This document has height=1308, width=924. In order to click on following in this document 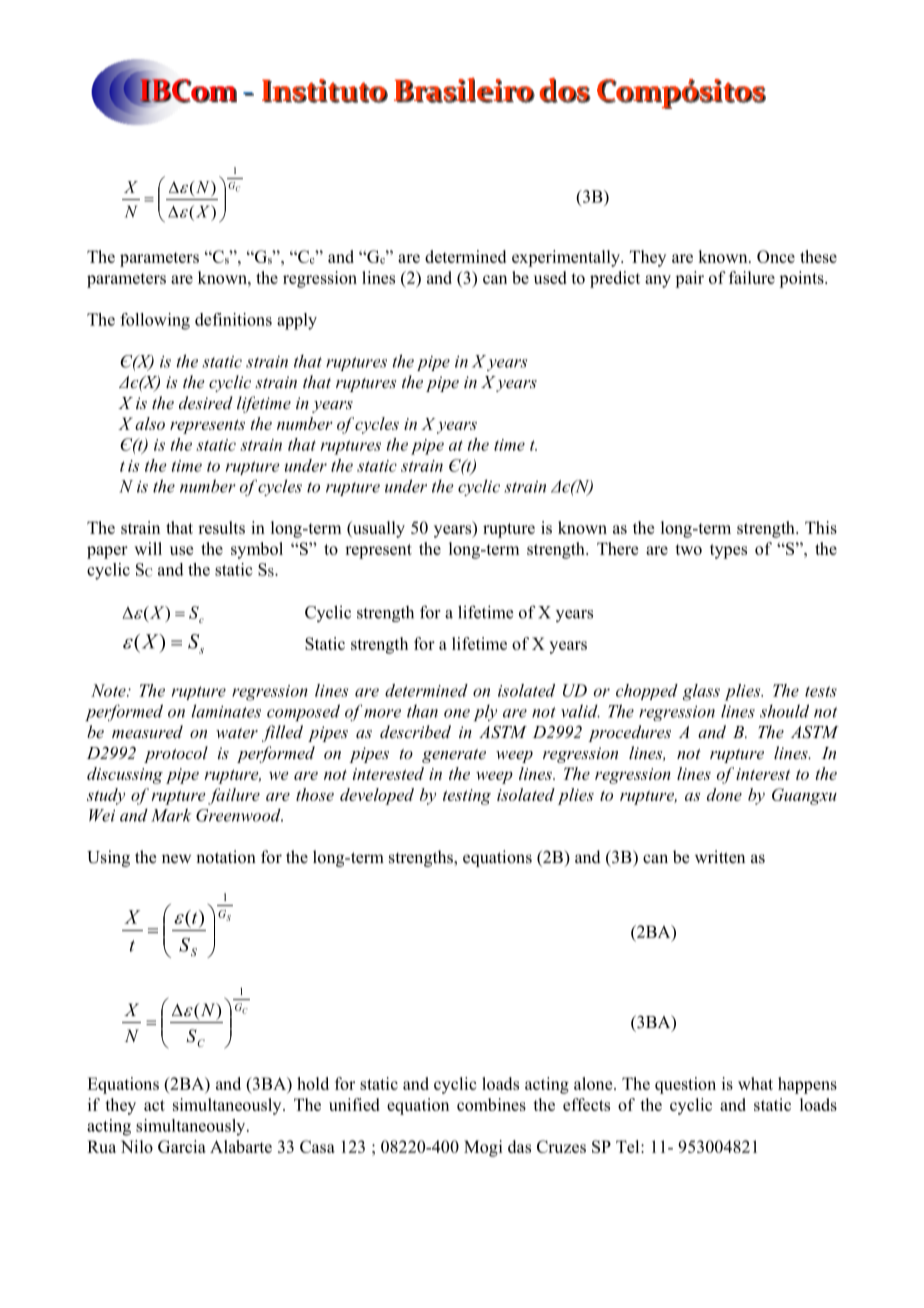, I will do `click(155, 321)`.
